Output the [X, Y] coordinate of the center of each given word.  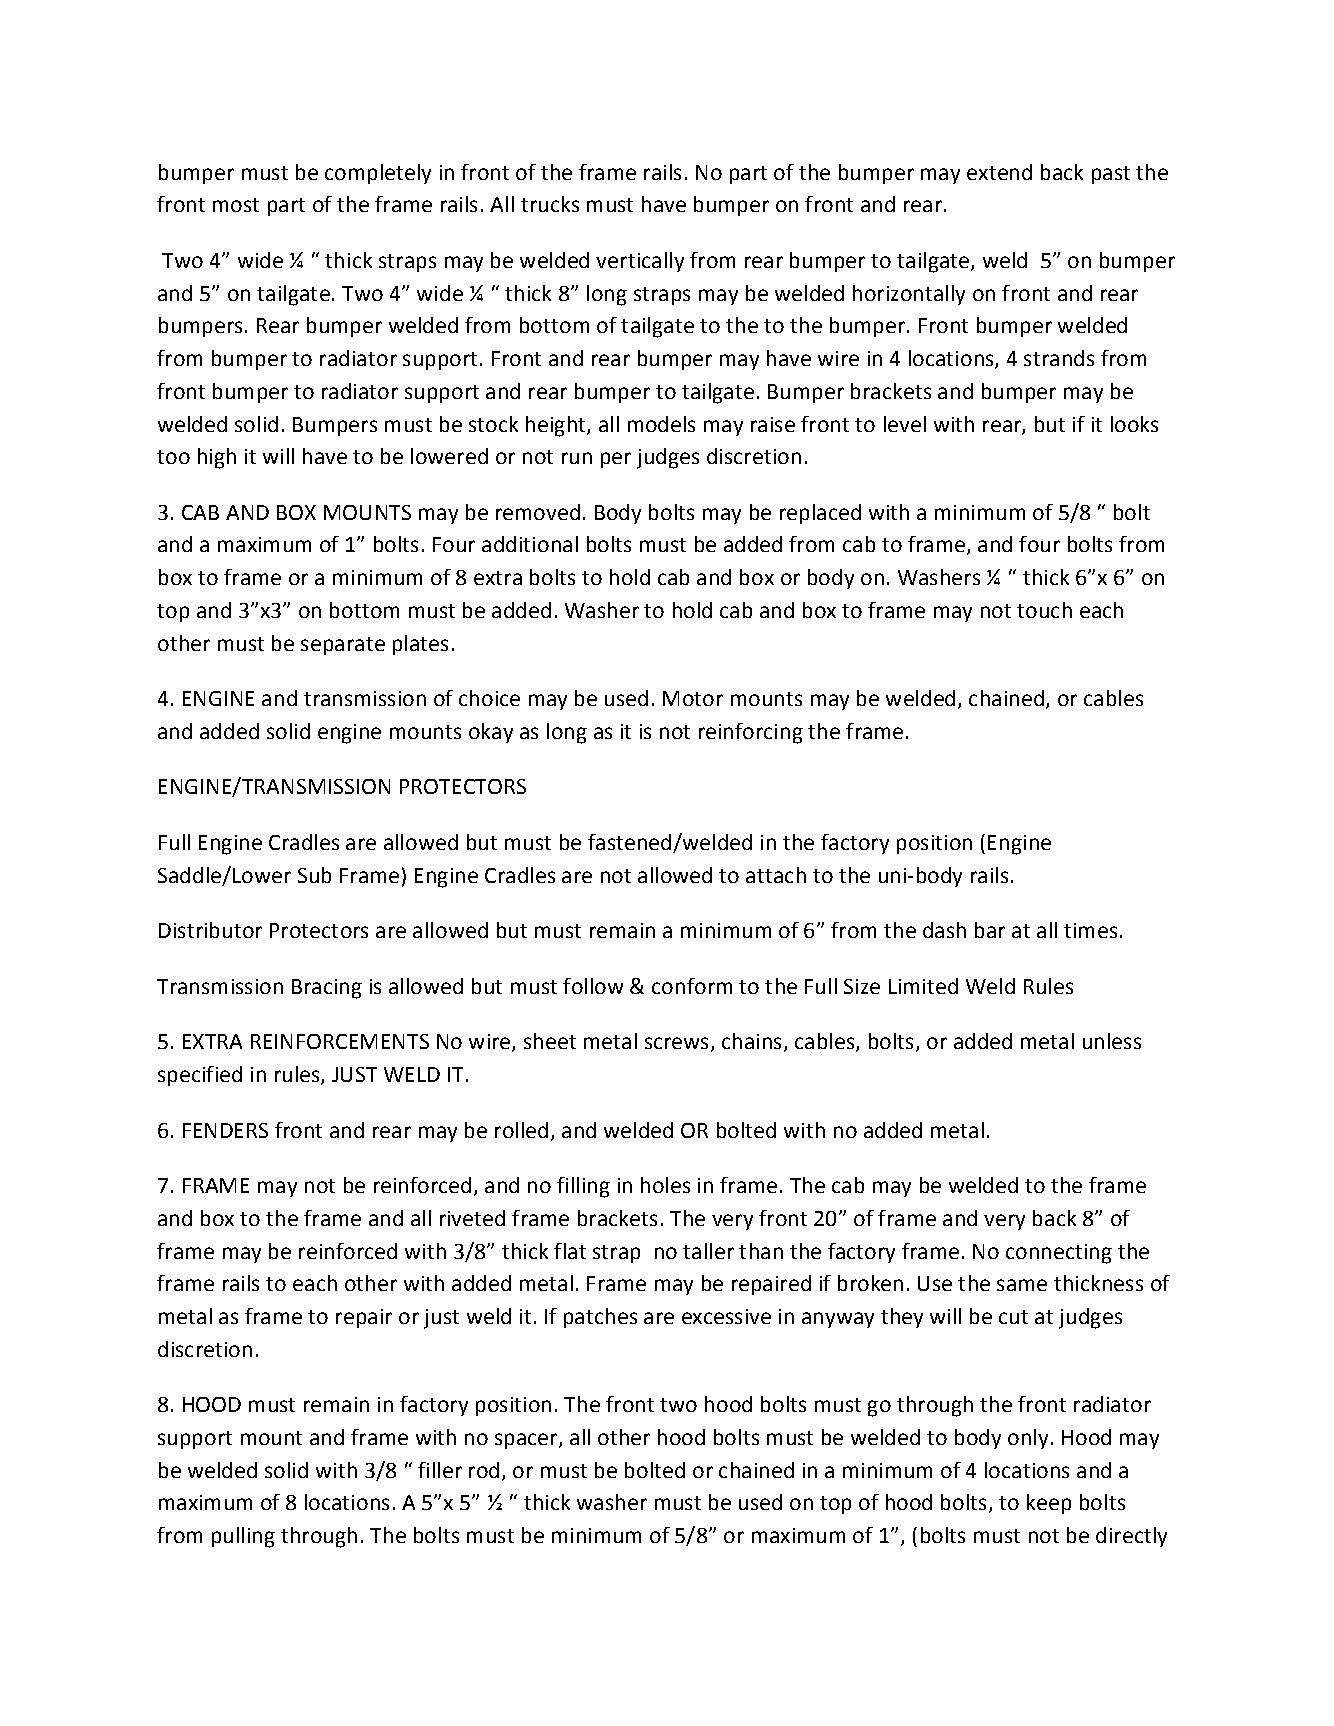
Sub [314, 875]
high [217, 458]
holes [665, 1185]
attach [776, 875]
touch [1044, 610]
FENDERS [225, 1130]
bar [990, 930]
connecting [1059, 1254]
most [236, 205]
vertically [640, 262]
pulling [243, 1537]
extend [999, 172]
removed [538, 512]
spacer [527, 1441]
